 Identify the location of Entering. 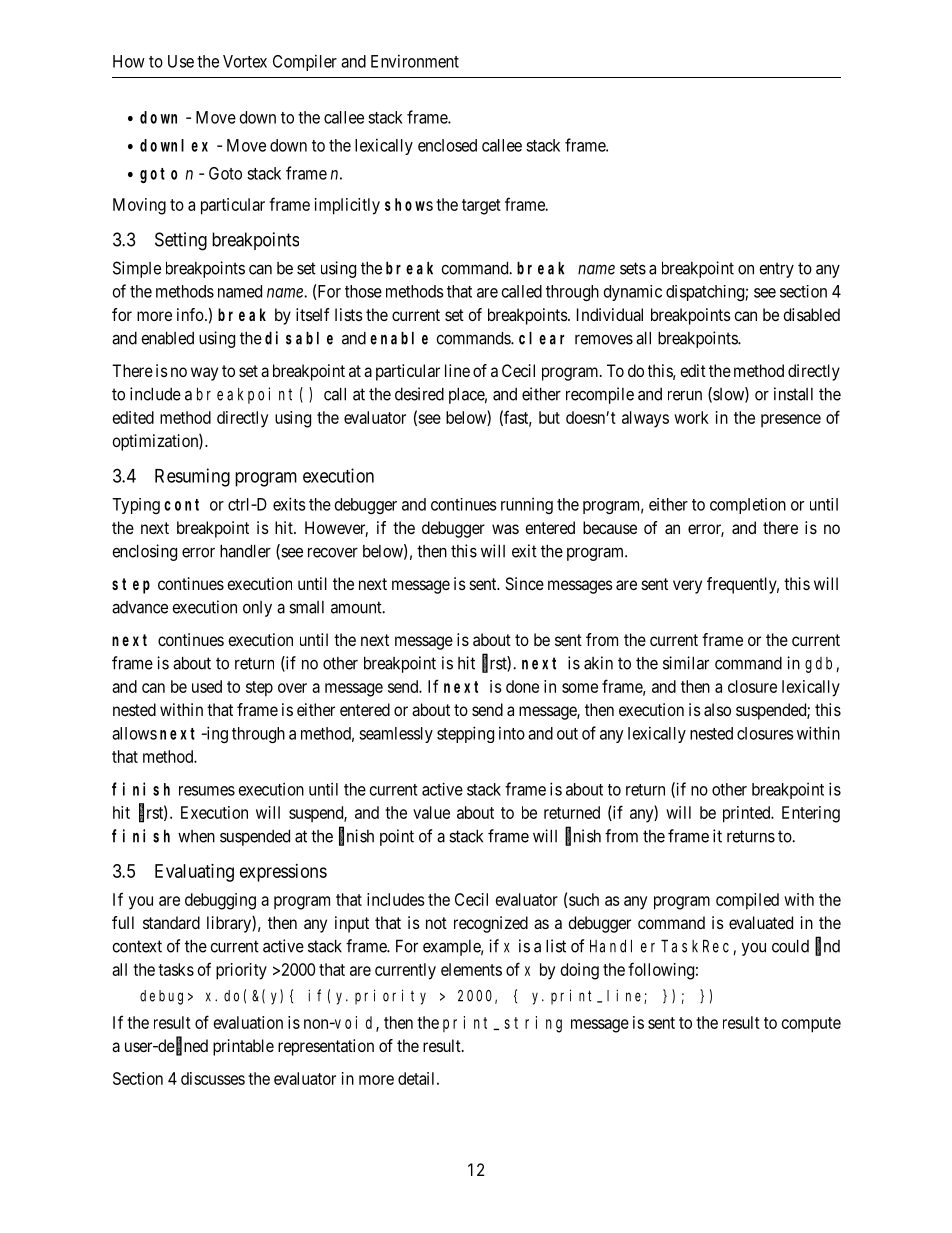
(811, 814).
